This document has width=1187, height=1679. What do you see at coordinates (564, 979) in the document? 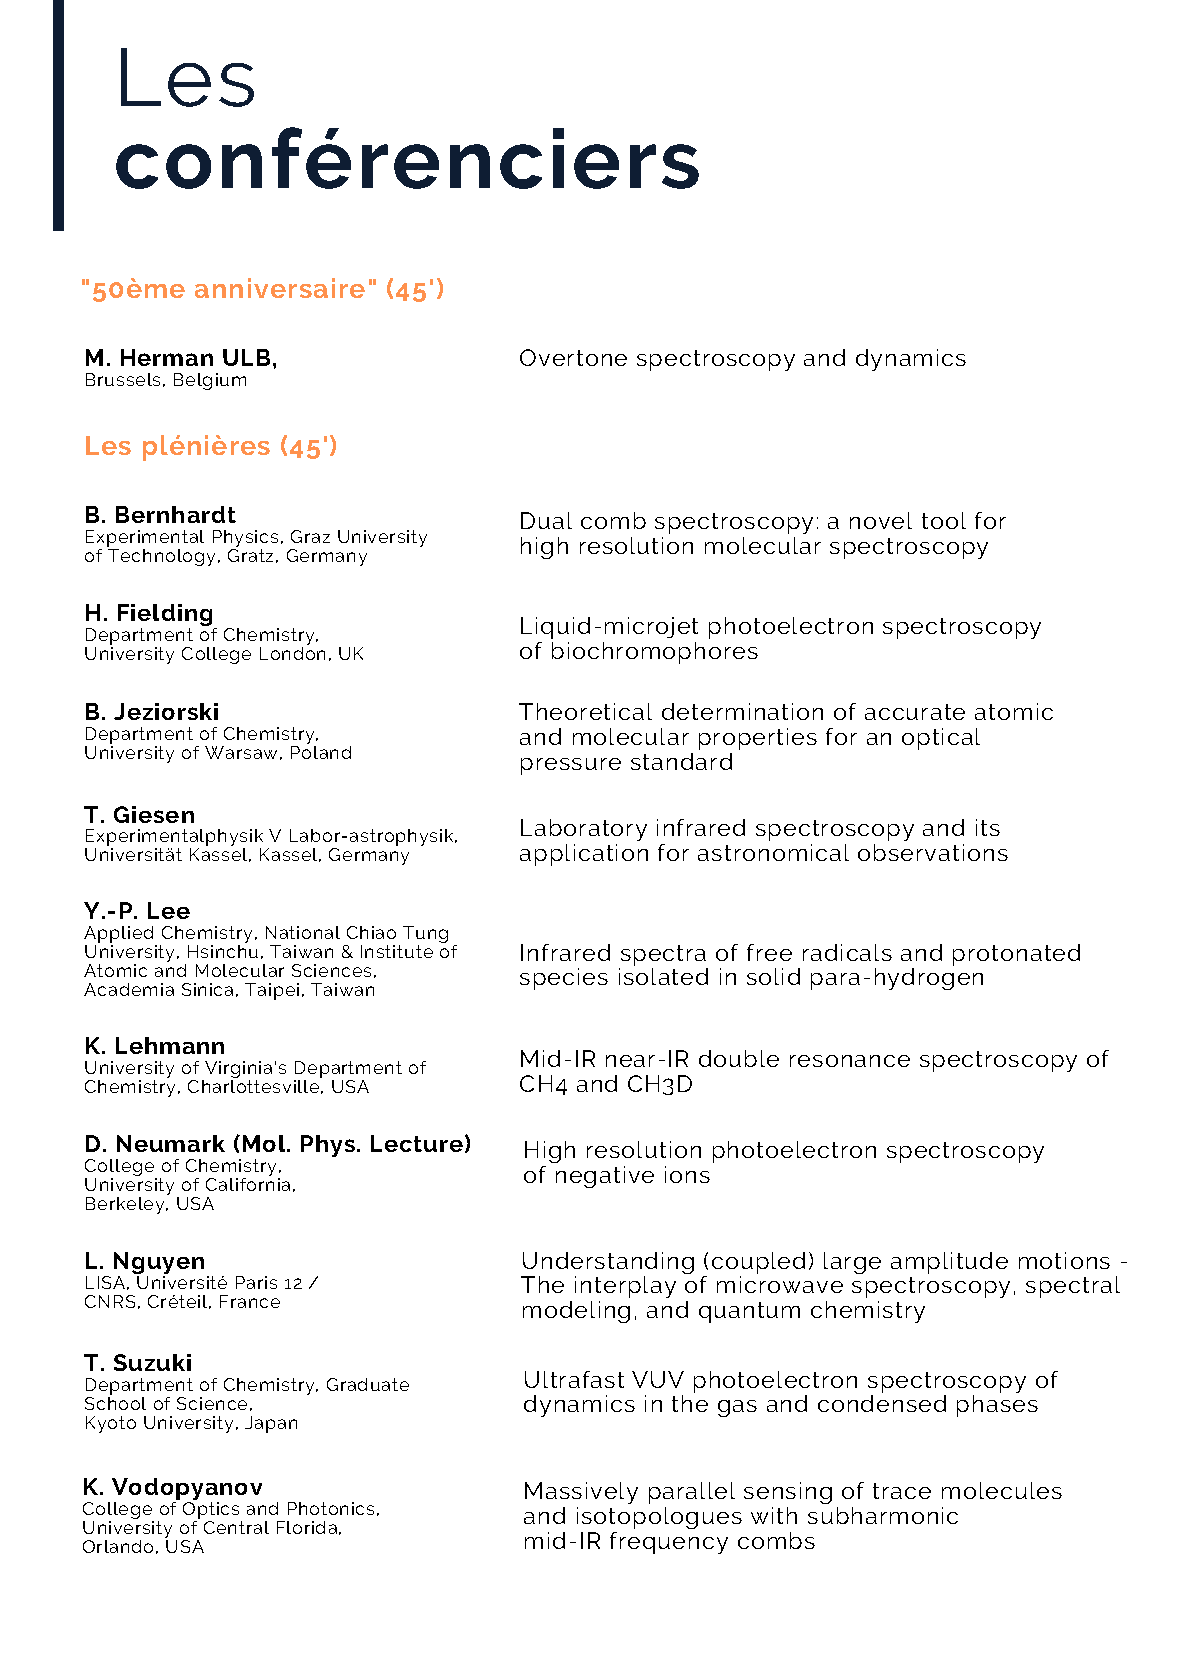
I see `species` at bounding box center [564, 979].
